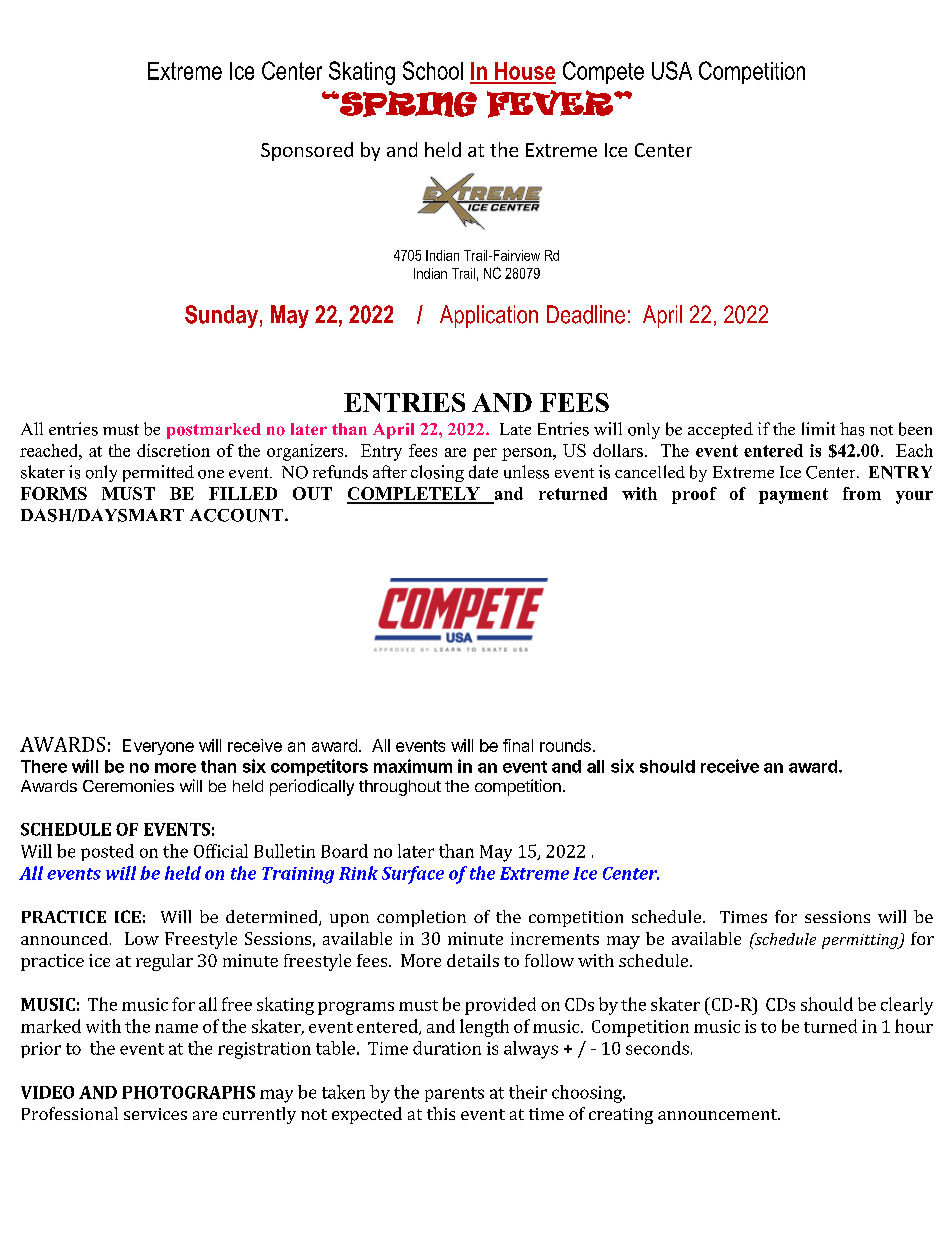 The width and height of the page is (952, 1233). Describe the element at coordinates (413, 875) in the page. I see `Surface` at that location.
